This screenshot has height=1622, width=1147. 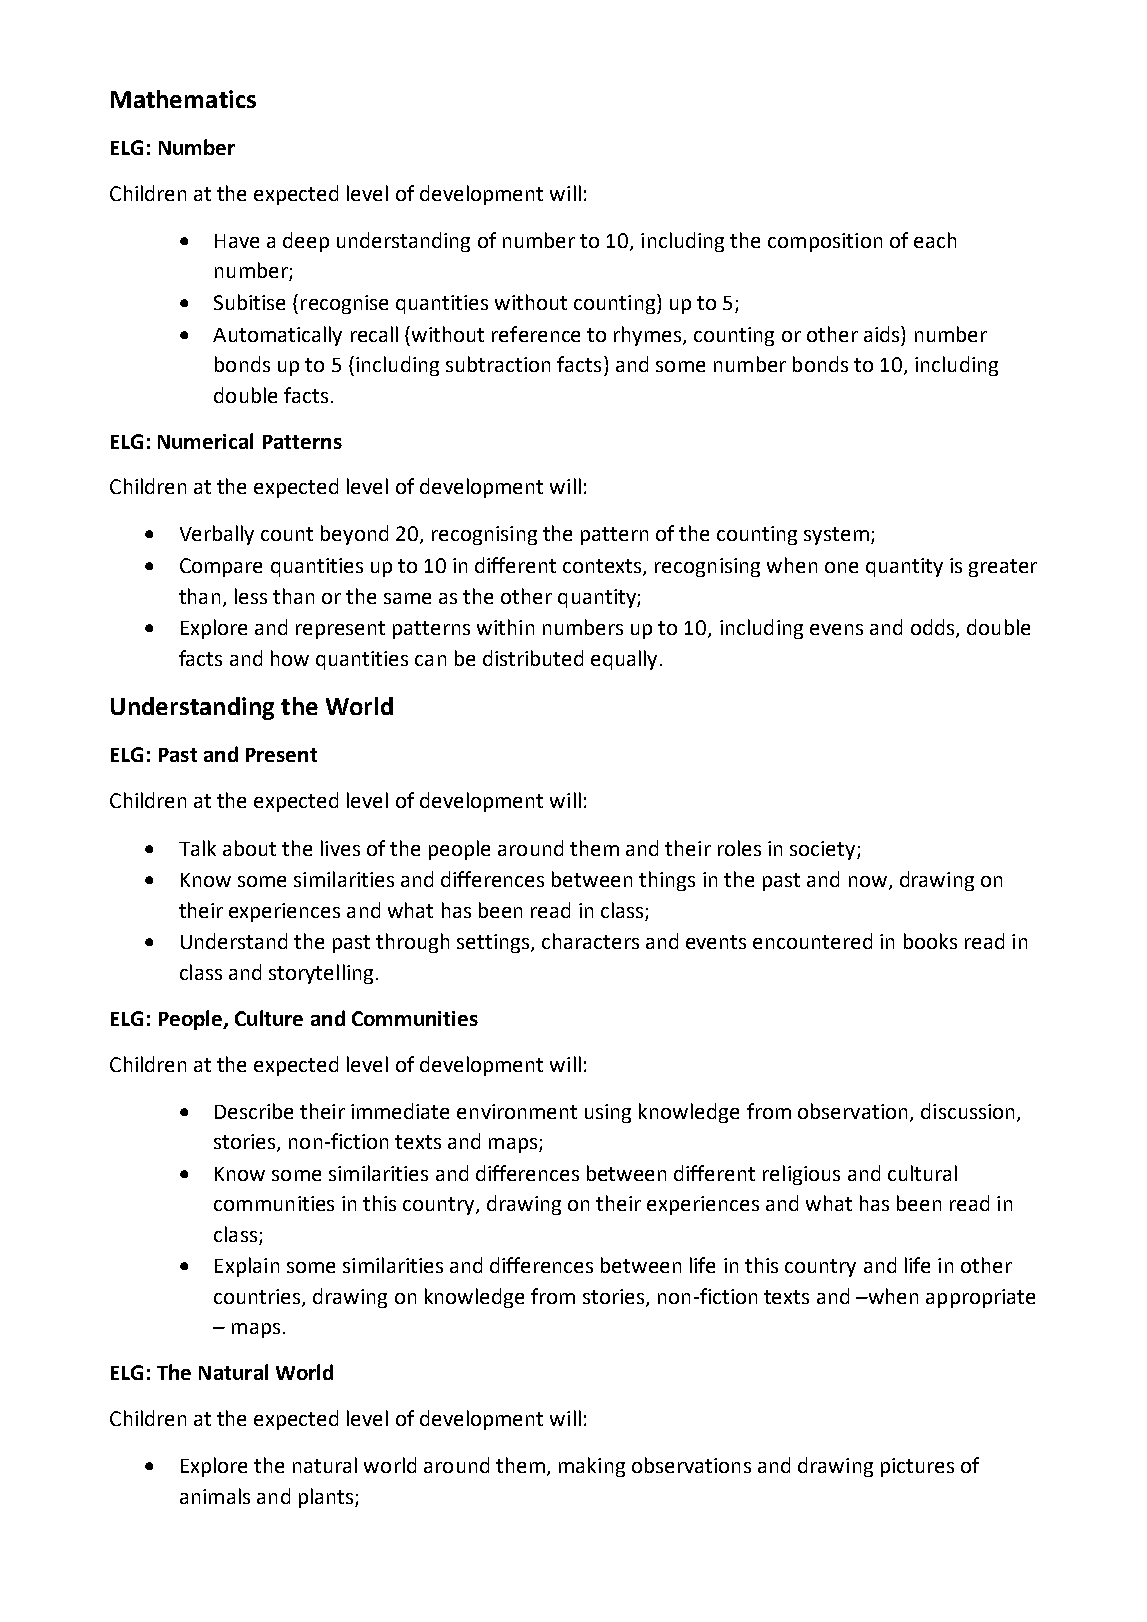 I want to click on about, so click(x=249, y=848).
